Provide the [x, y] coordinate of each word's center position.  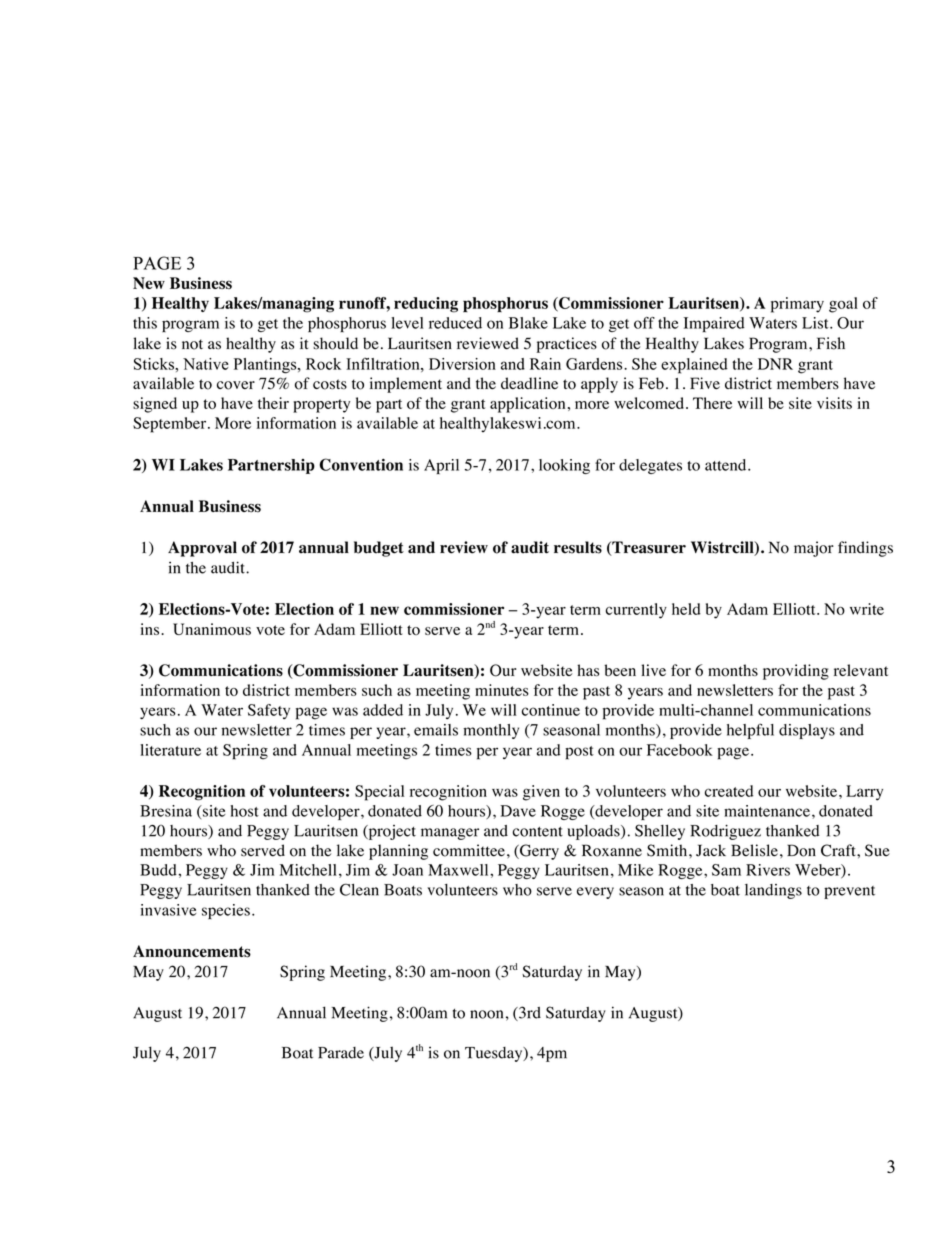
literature [170, 750]
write [867, 609]
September [171, 425]
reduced [455, 323]
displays [807, 731]
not [192, 344]
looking [564, 466]
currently [636, 611]
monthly [491, 731]
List [816, 323]
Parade [341, 1053]
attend [727, 465]
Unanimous [212, 629]
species [226, 911]
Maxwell [459, 870]
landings [773, 891]
